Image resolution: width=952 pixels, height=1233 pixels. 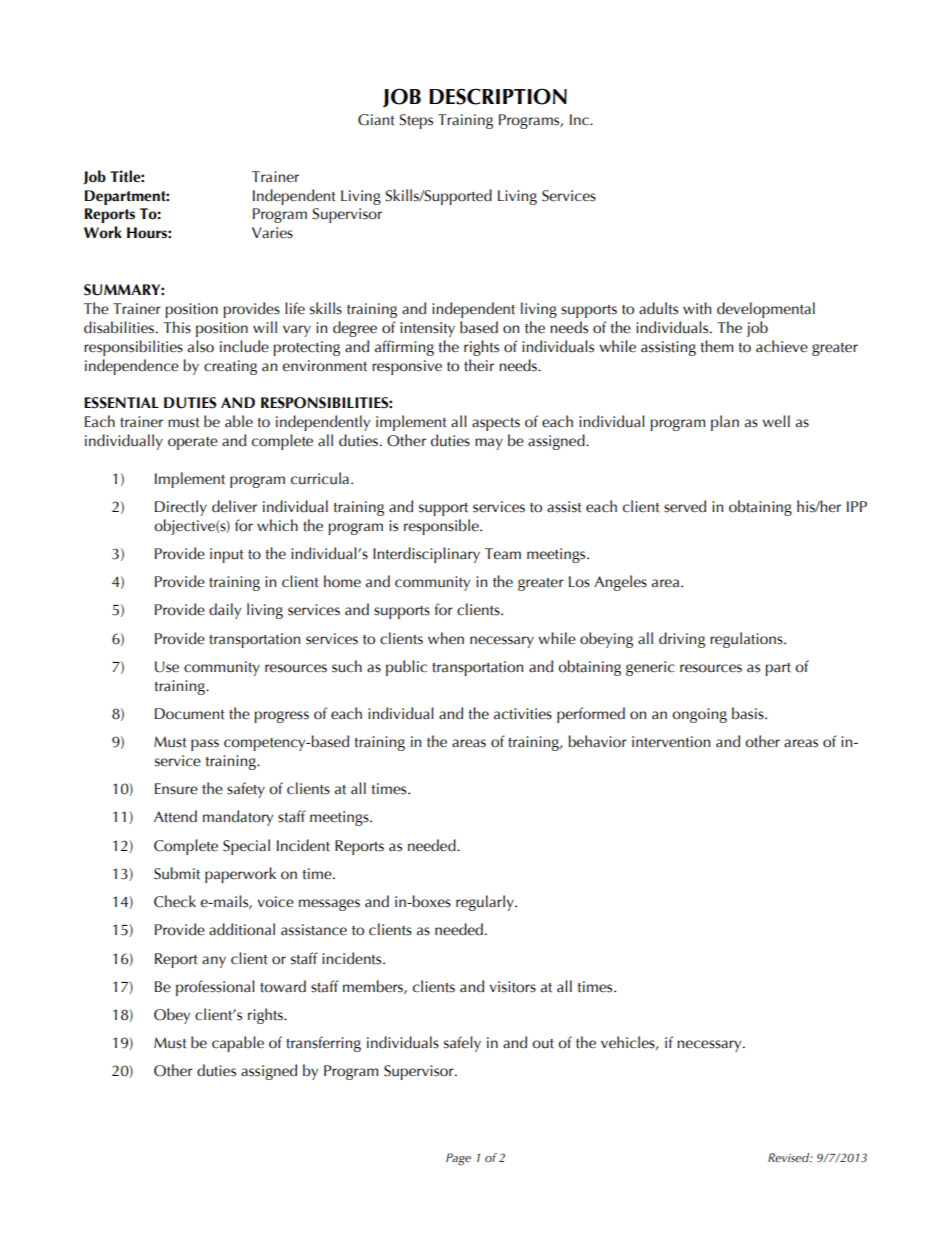 What do you see at coordinates (177, 327) in the screenshot?
I see `This` at bounding box center [177, 327].
